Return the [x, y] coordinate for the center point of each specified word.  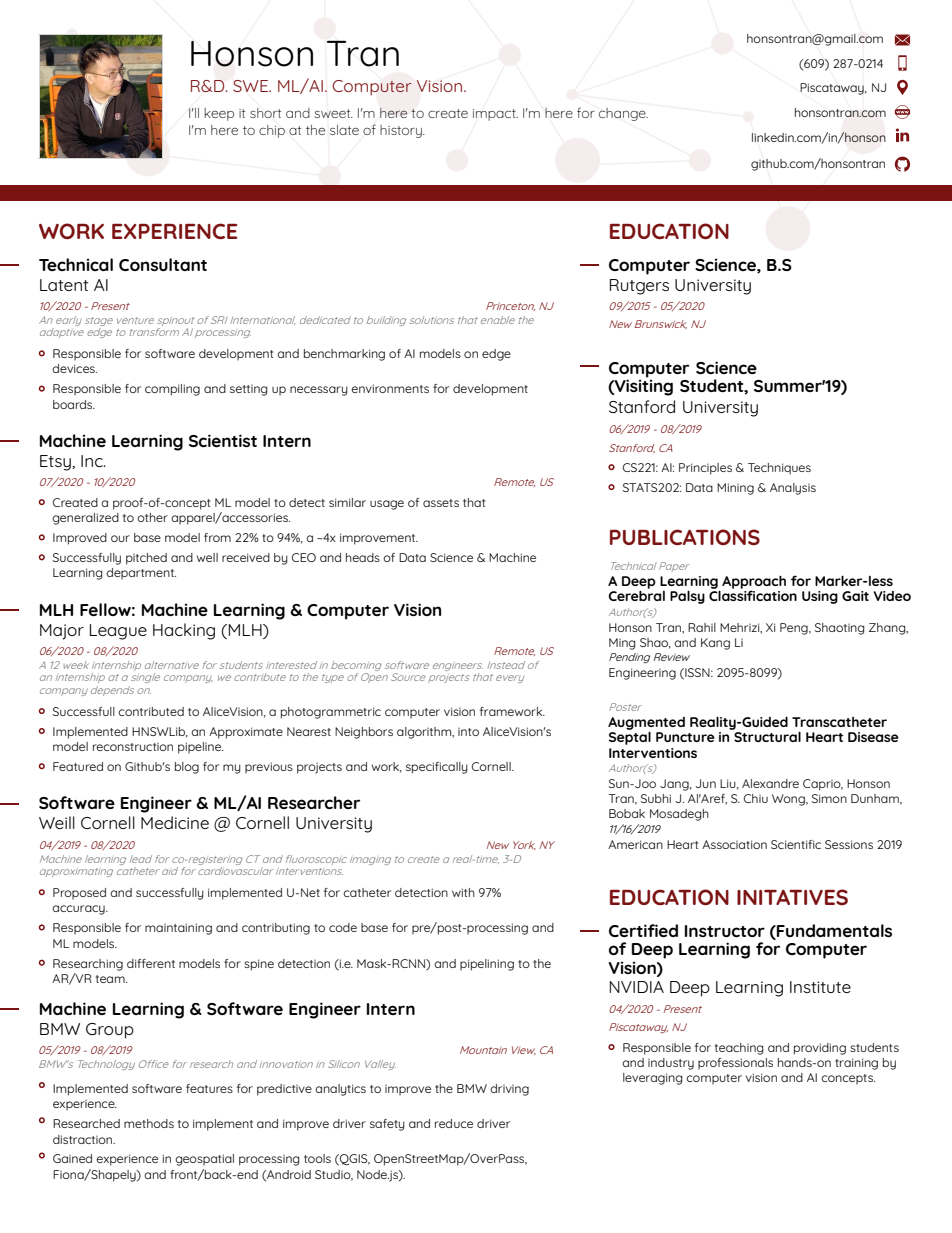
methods [149, 1123]
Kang [715, 644]
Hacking [184, 631]
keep [219, 114]
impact [495, 115]
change [623, 114]
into [468, 732]
